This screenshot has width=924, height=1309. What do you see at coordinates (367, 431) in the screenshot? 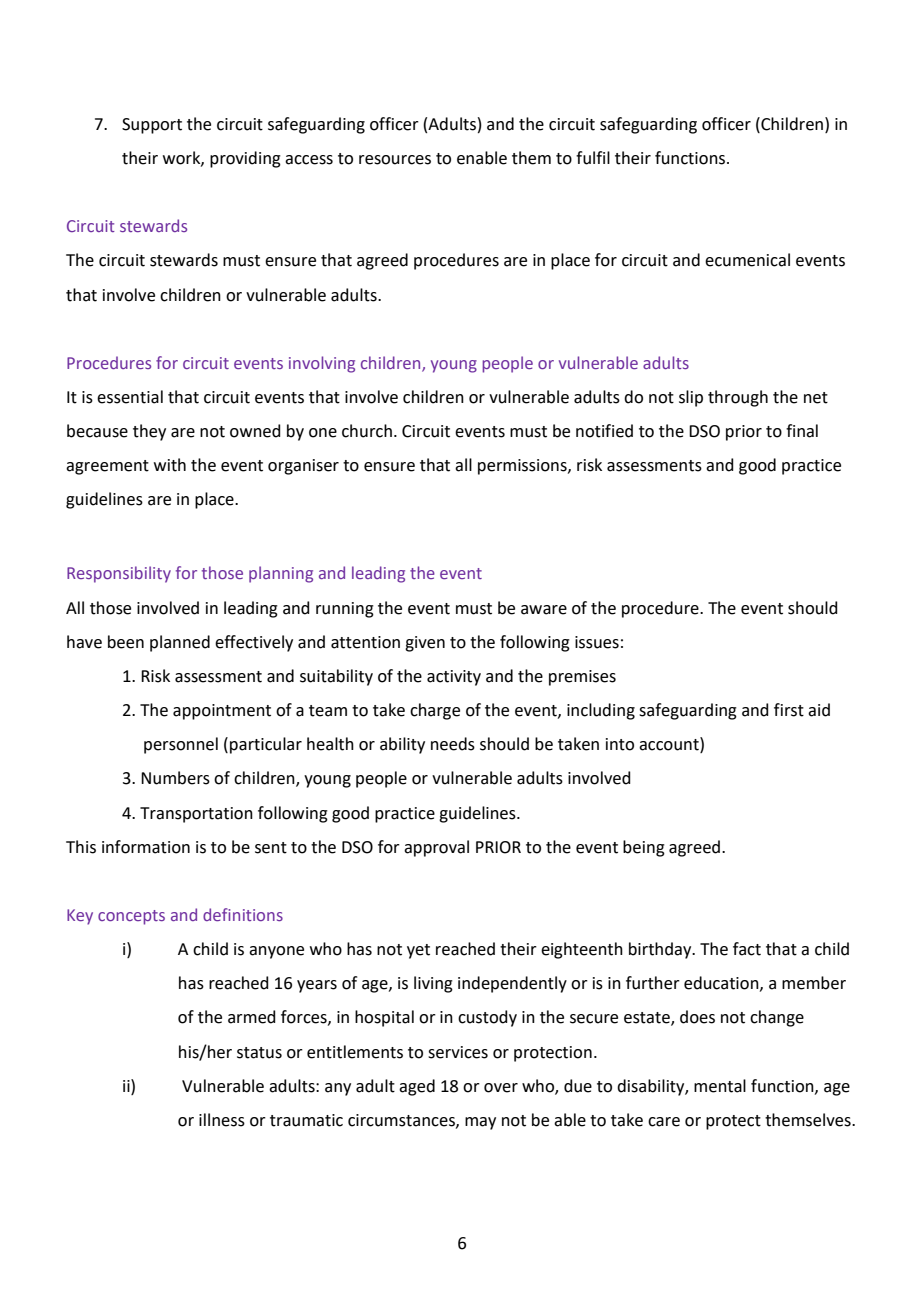
I see `church` at bounding box center [367, 431].
